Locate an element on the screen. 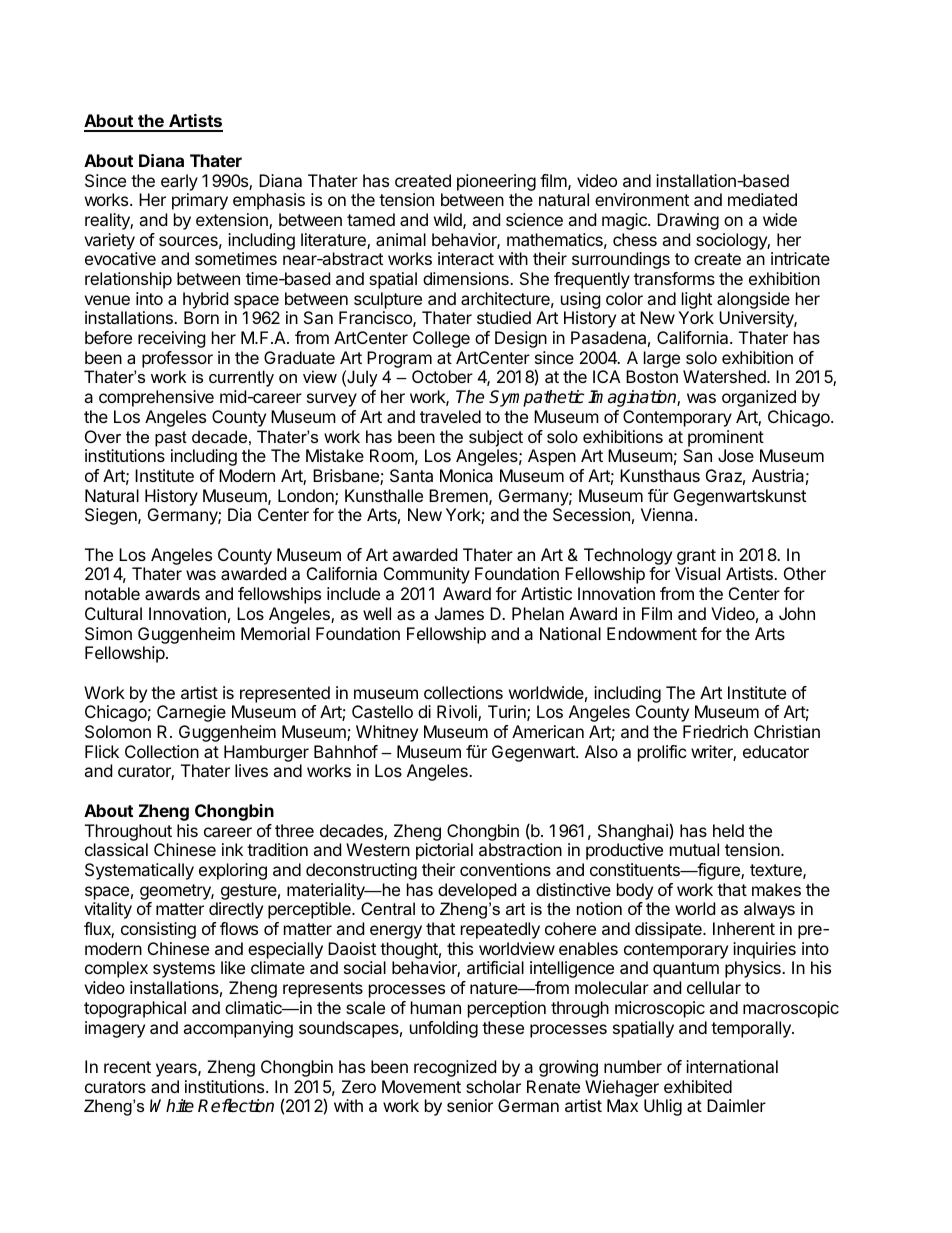 This screenshot has width=952, height=1233. Endowment is located at coordinates (652, 633).
